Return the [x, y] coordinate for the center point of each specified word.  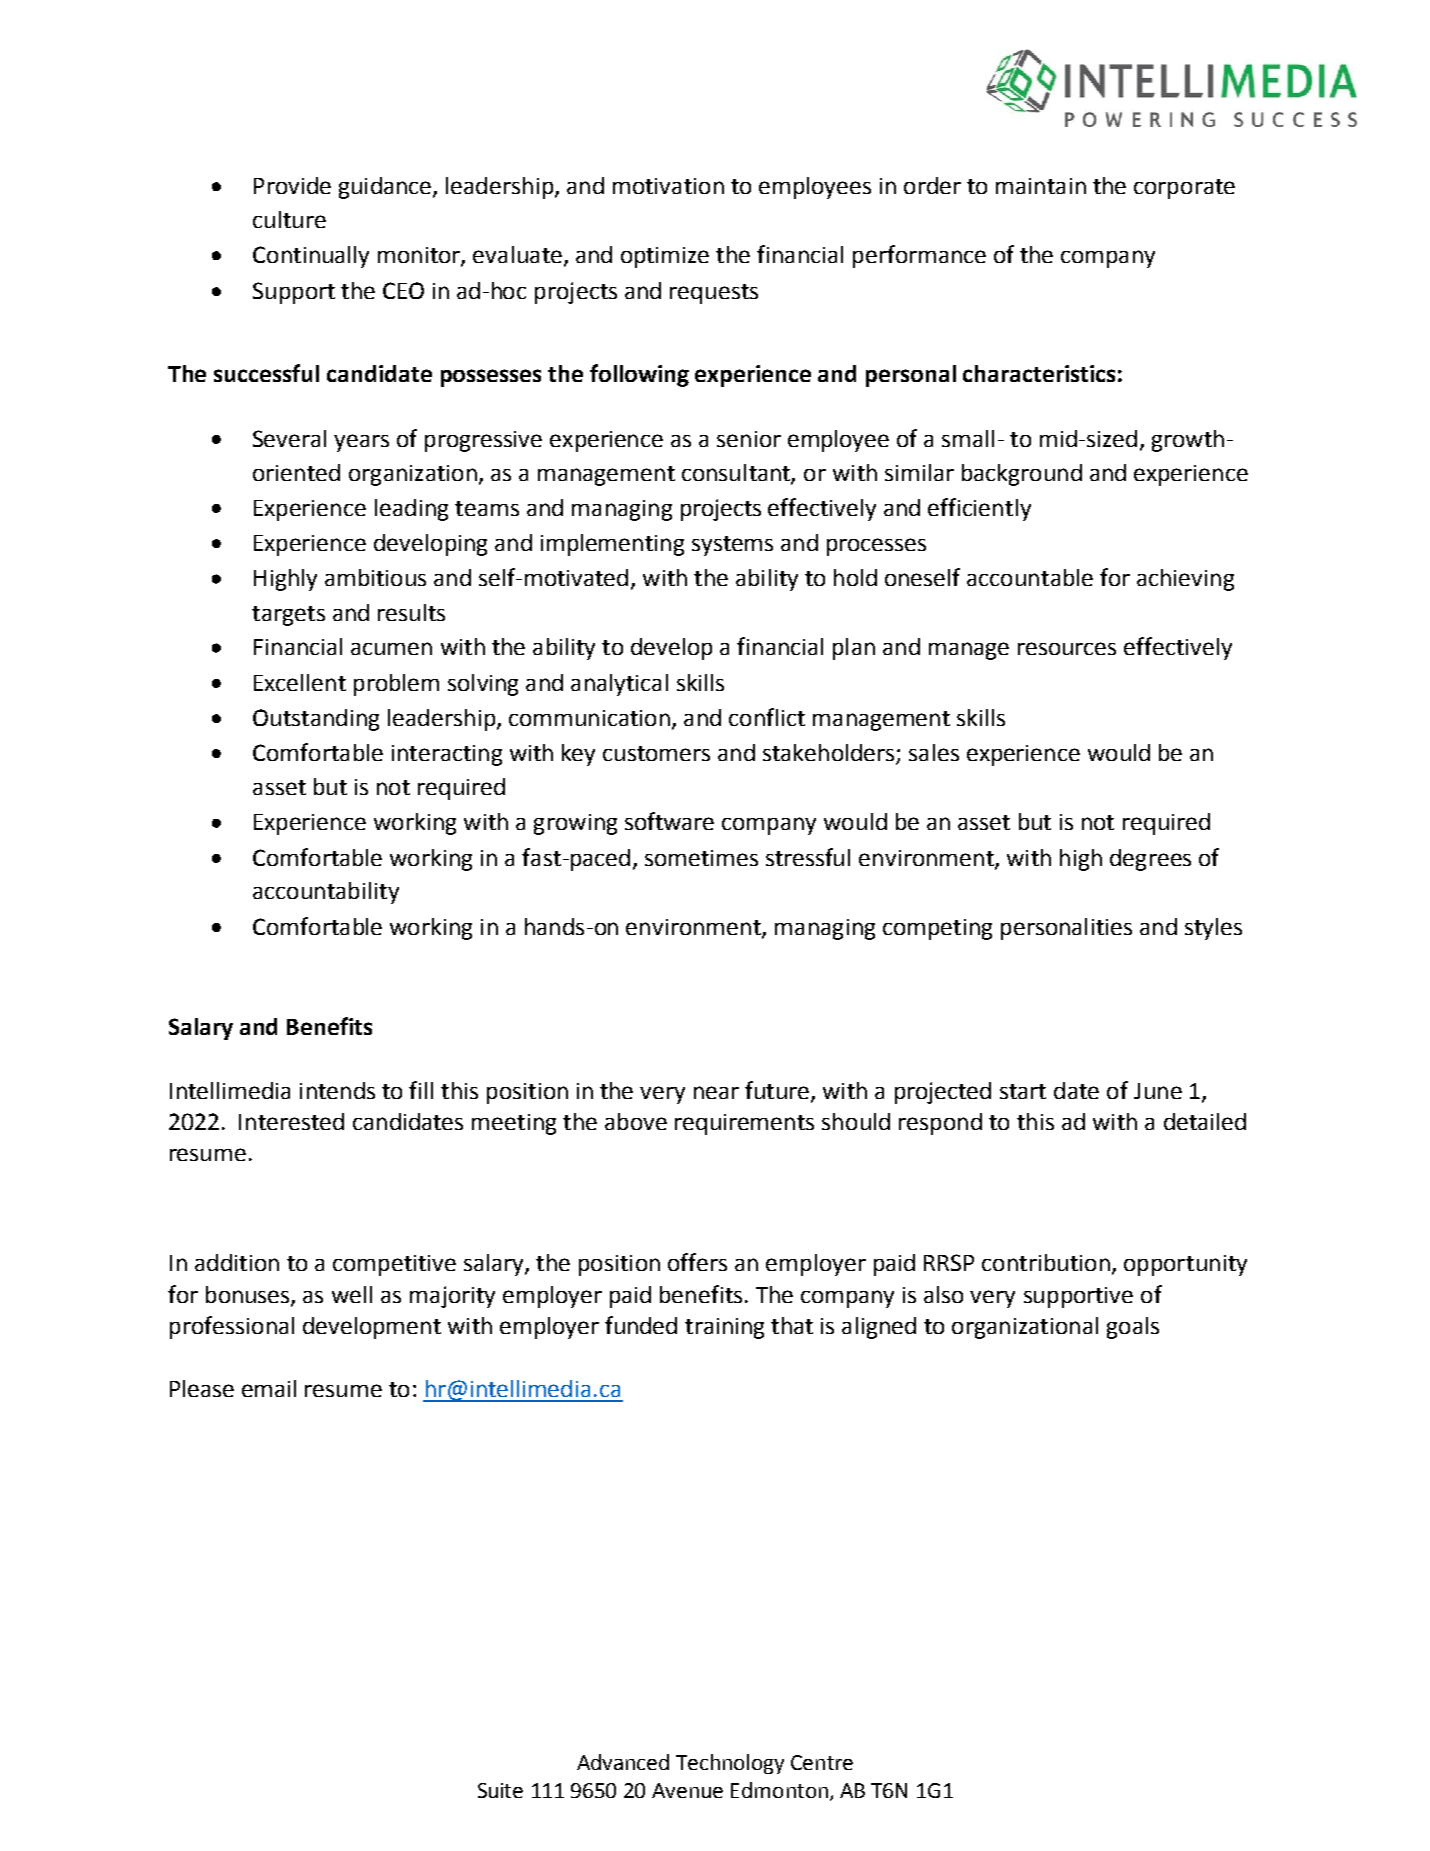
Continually [311, 257]
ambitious [375, 577]
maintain [1041, 186]
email [269, 1388]
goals [1133, 1328]
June [1158, 1091]
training [724, 1328]
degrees [1150, 860]
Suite [500, 1790]
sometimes [701, 858]
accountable [1030, 577]
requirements [744, 1124]
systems [732, 546]
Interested [291, 1121]
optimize [665, 257]
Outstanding [316, 720]
